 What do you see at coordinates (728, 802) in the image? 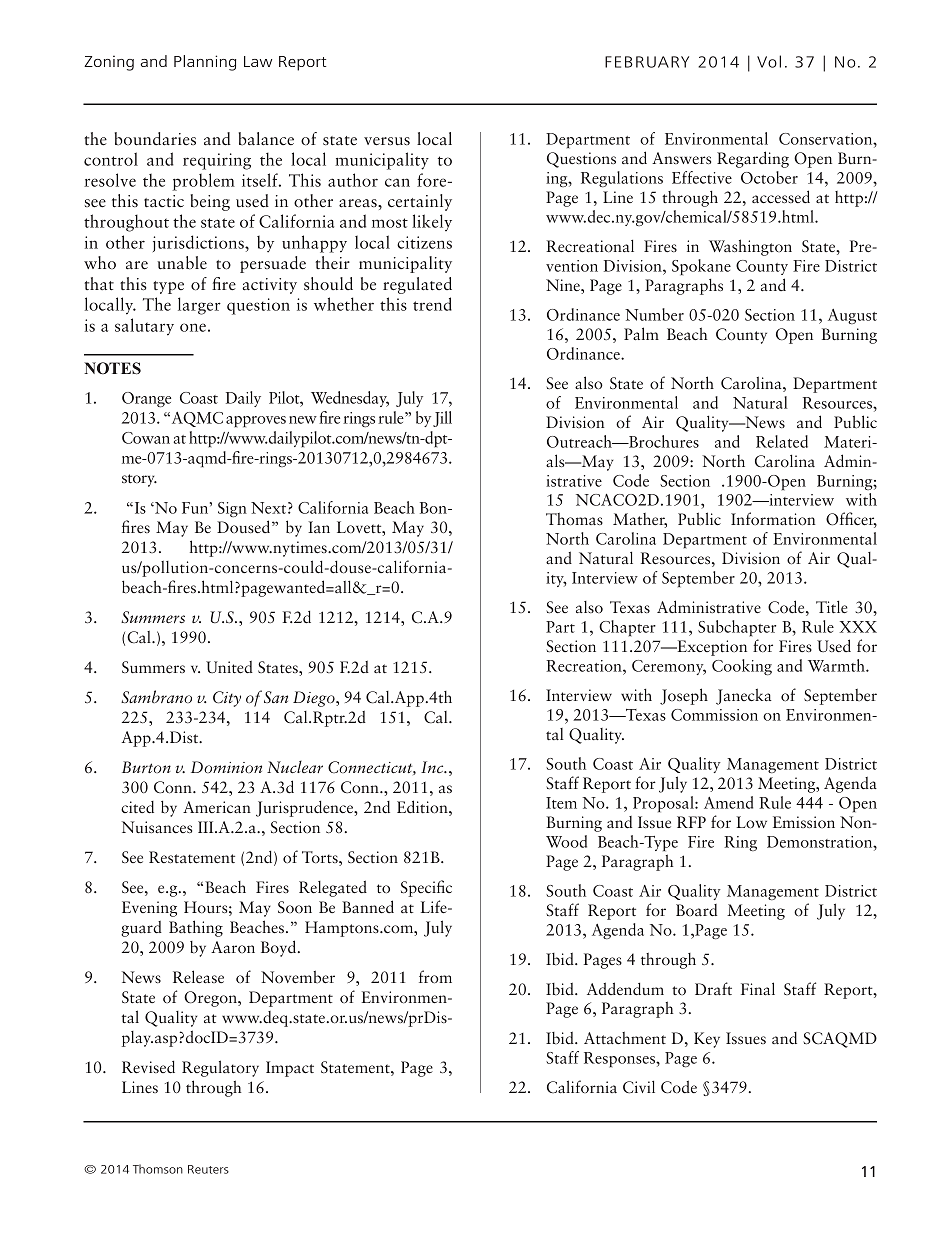
I see `Amend` at bounding box center [728, 802].
